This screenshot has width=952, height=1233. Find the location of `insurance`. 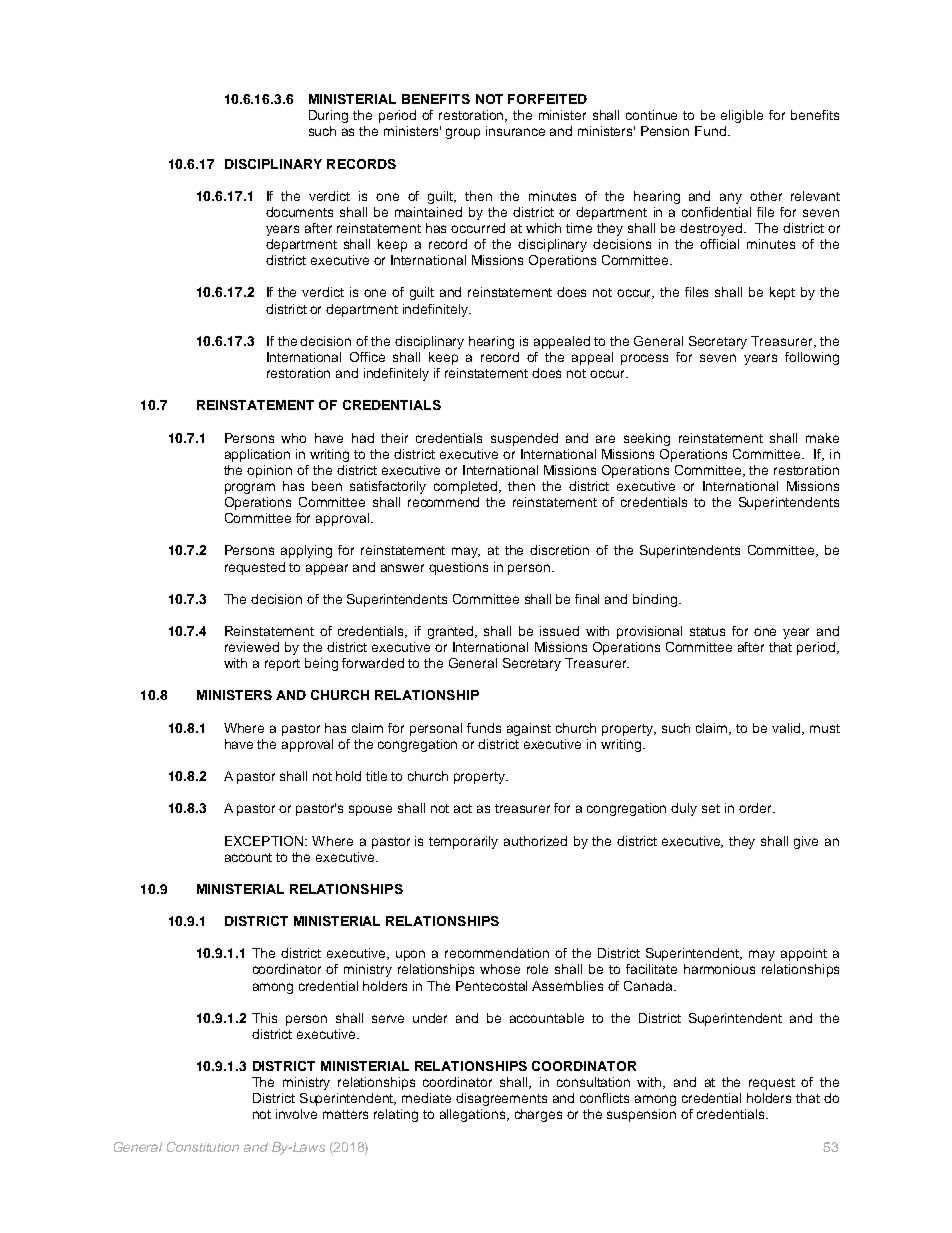

insurance is located at coordinates (515, 131).
